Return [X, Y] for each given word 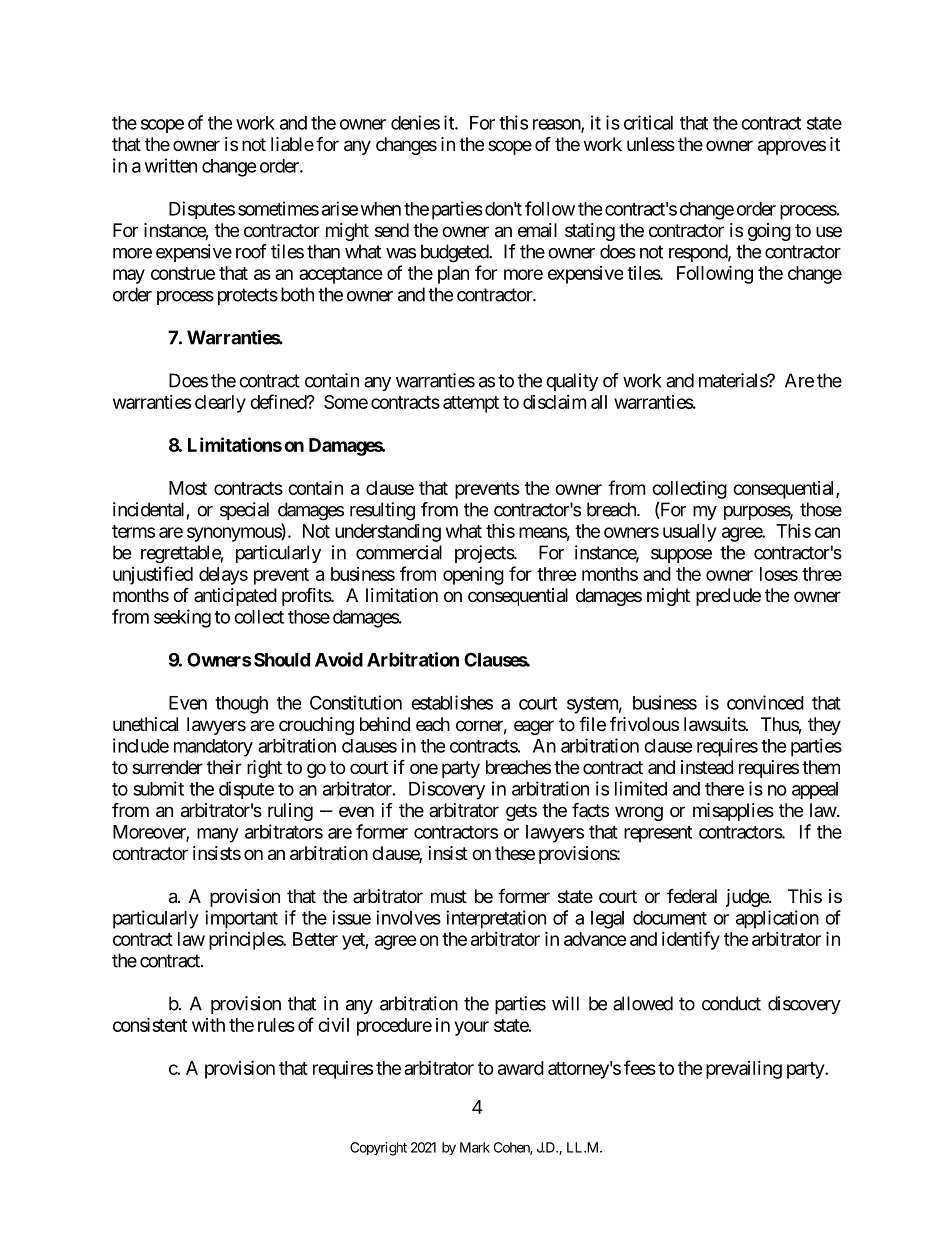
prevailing [744, 1070]
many [218, 835]
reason [557, 125]
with [208, 1025]
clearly [220, 404]
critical [648, 122]
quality [572, 382]
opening [473, 576]
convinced [765, 702]
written [171, 165]
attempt [471, 404]
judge [748, 898]
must [449, 896]
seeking [182, 618]
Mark [475, 1147]
